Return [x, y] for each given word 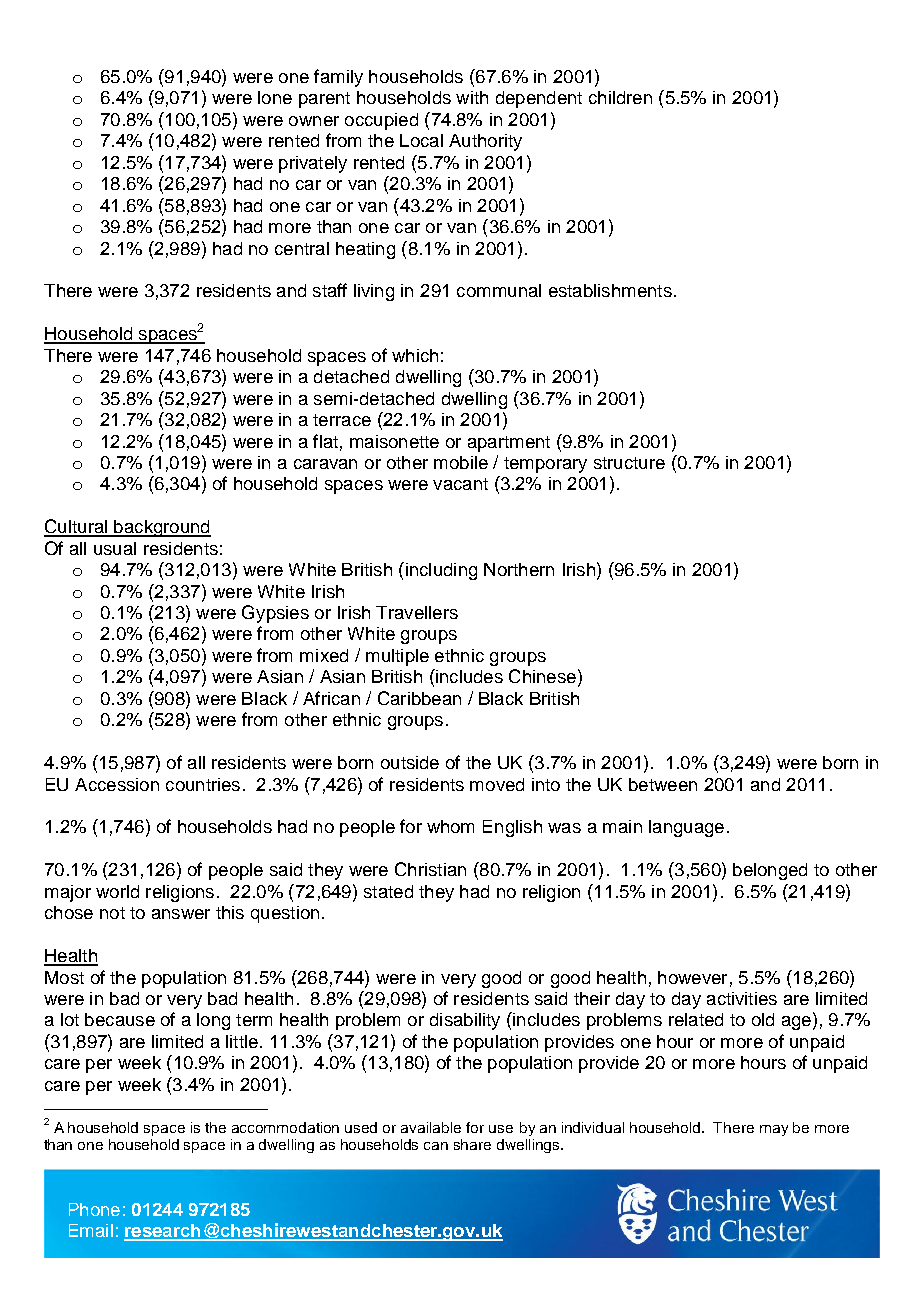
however [692, 977]
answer [181, 914]
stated [388, 891]
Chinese [542, 676]
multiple [397, 657]
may [774, 1130]
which [415, 355]
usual [115, 548]
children [620, 97]
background [161, 528]
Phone [94, 1209]
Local [421, 140]
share [472, 1144]
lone [275, 97]
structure [629, 463]
